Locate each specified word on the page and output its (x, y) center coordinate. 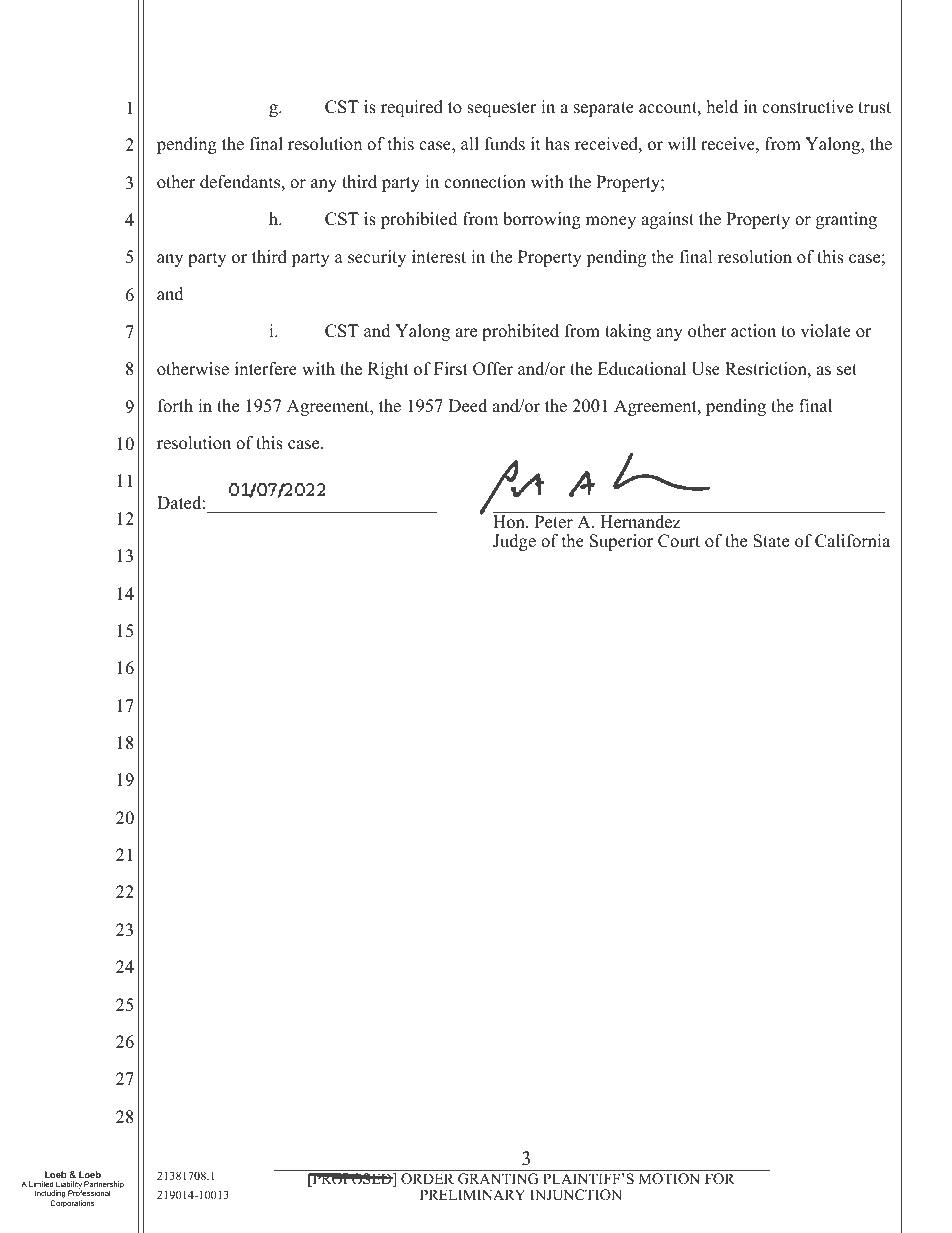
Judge (514, 542)
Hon (510, 522)
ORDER (427, 1179)
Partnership (104, 1186)
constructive (807, 107)
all (470, 143)
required (412, 108)
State (771, 541)
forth (175, 406)
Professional (89, 1193)
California (852, 541)
